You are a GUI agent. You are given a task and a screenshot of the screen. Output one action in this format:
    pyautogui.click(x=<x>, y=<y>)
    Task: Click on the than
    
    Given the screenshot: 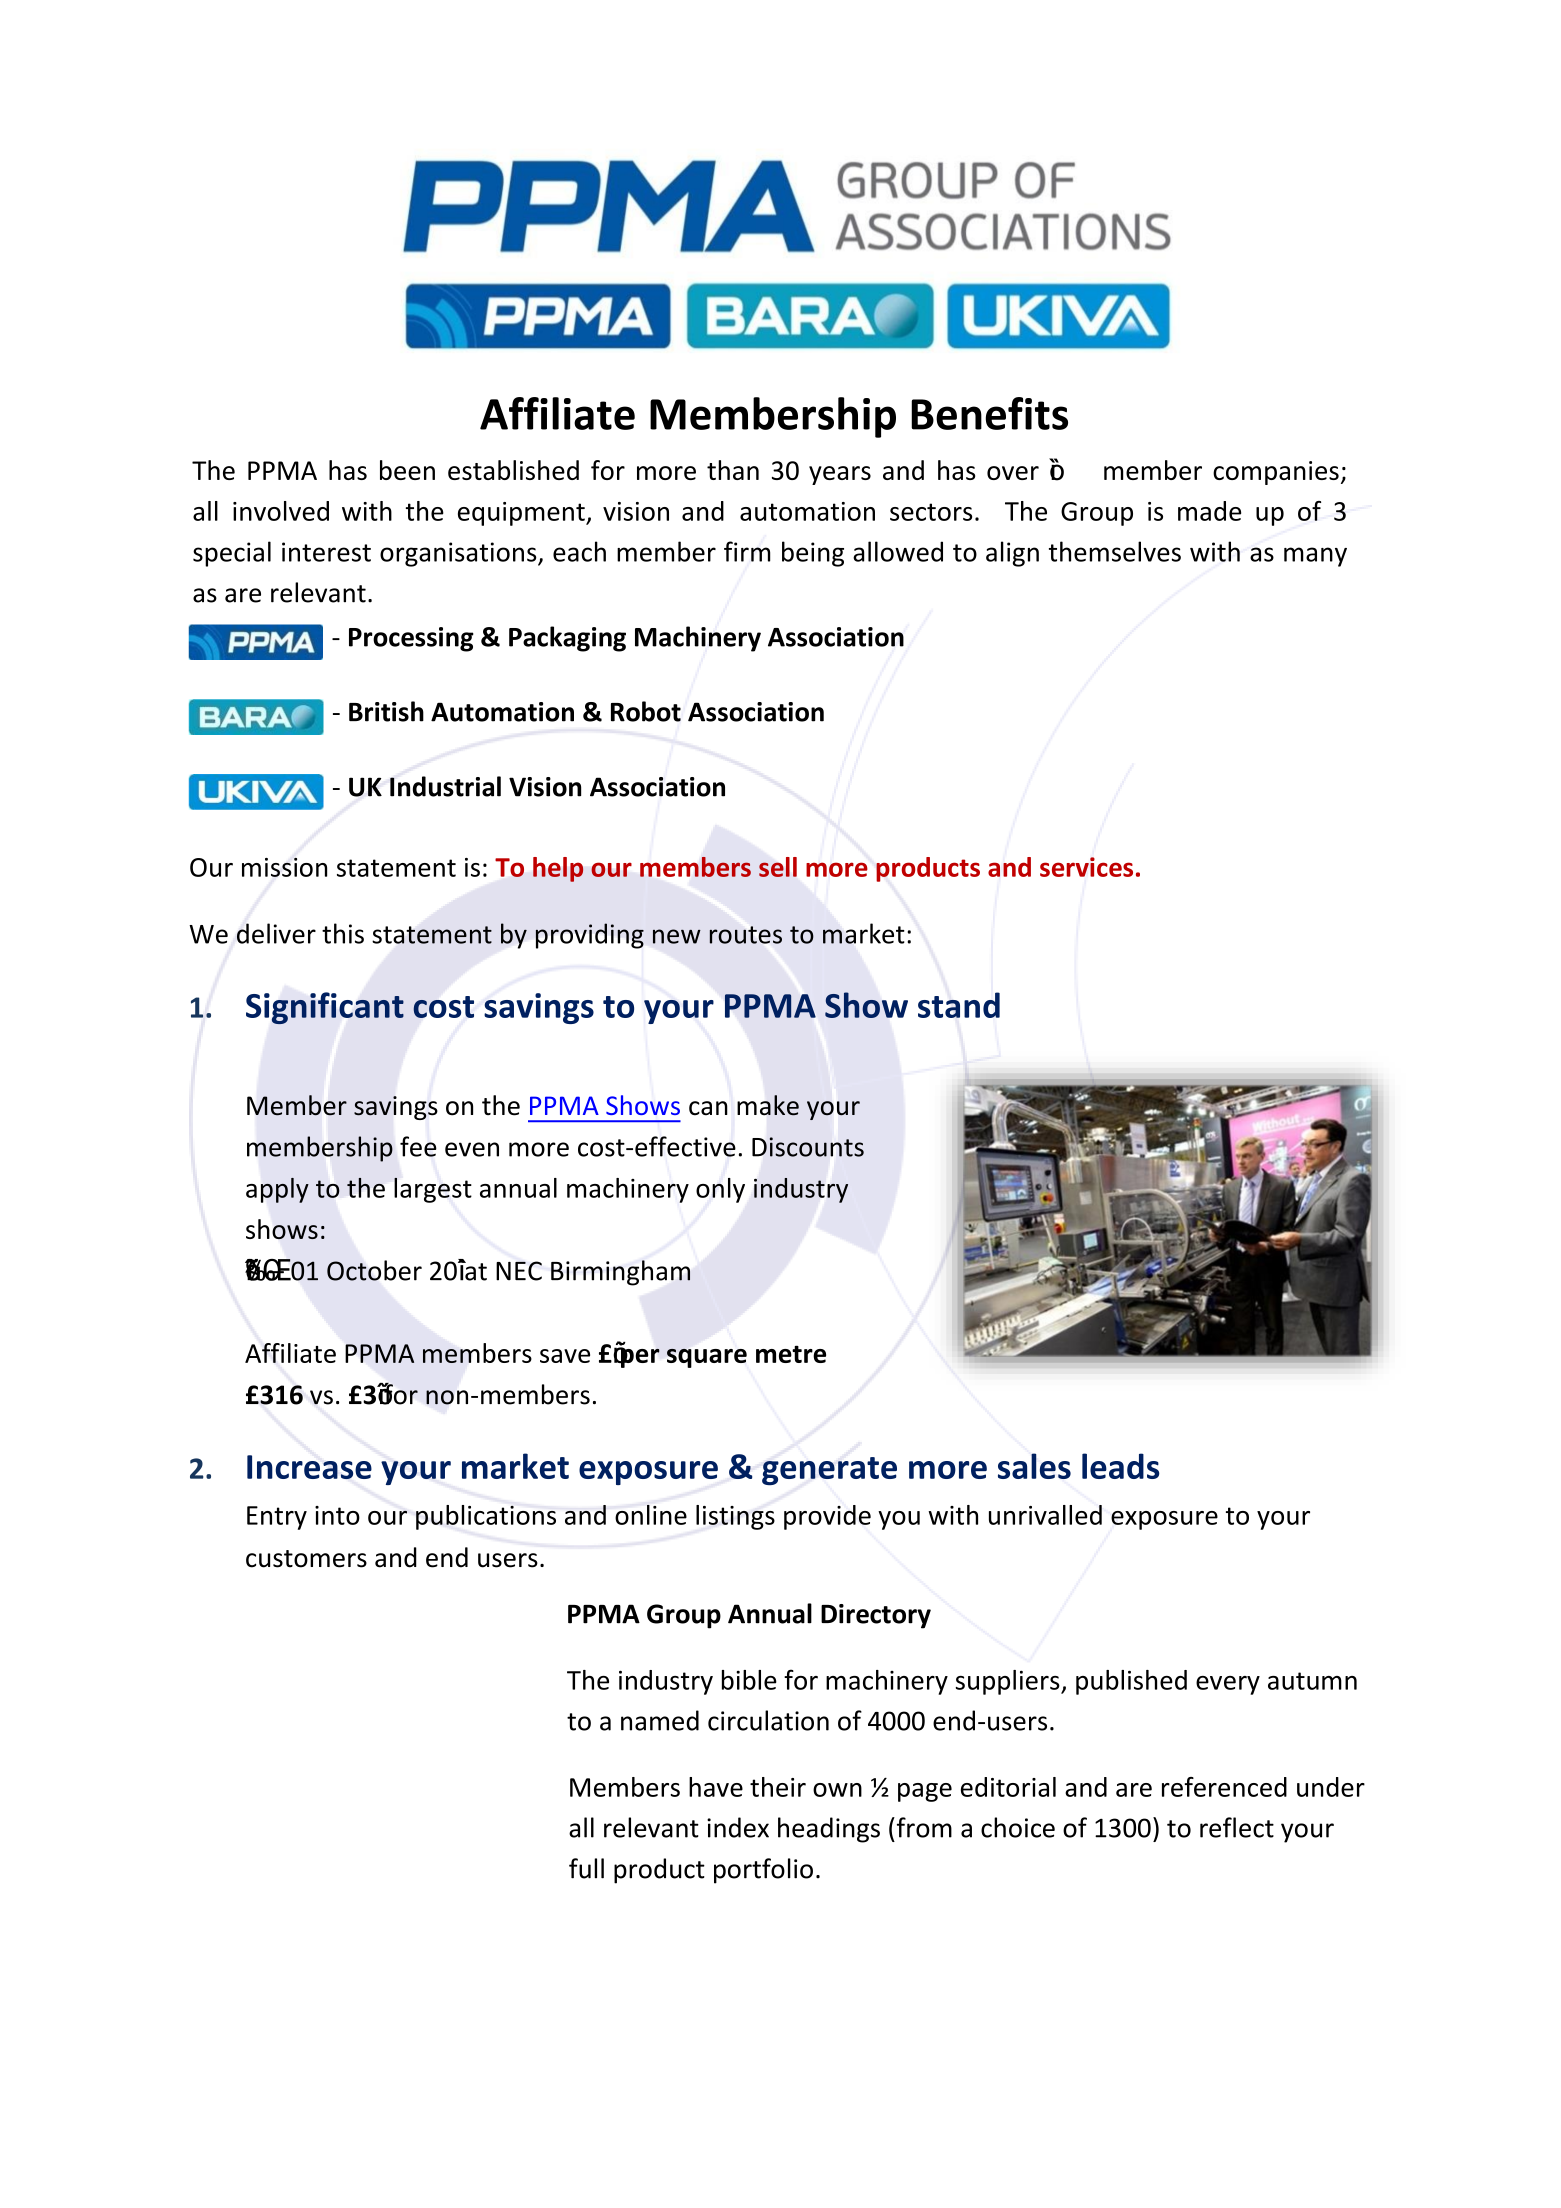 What is the action you would take?
    pyautogui.click(x=733, y=470)
